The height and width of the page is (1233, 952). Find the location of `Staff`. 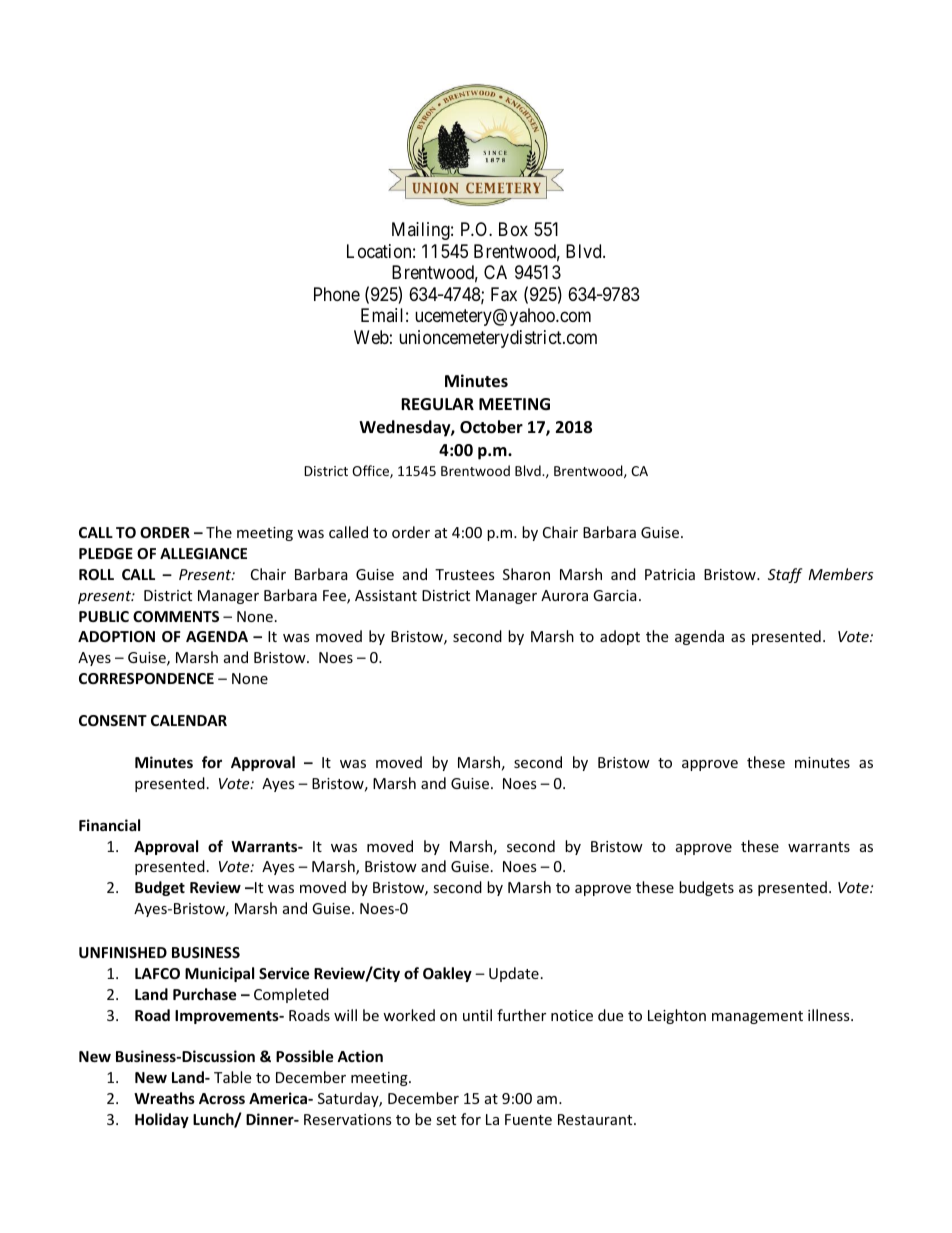

Staff is located at coordinates (785, 575).
